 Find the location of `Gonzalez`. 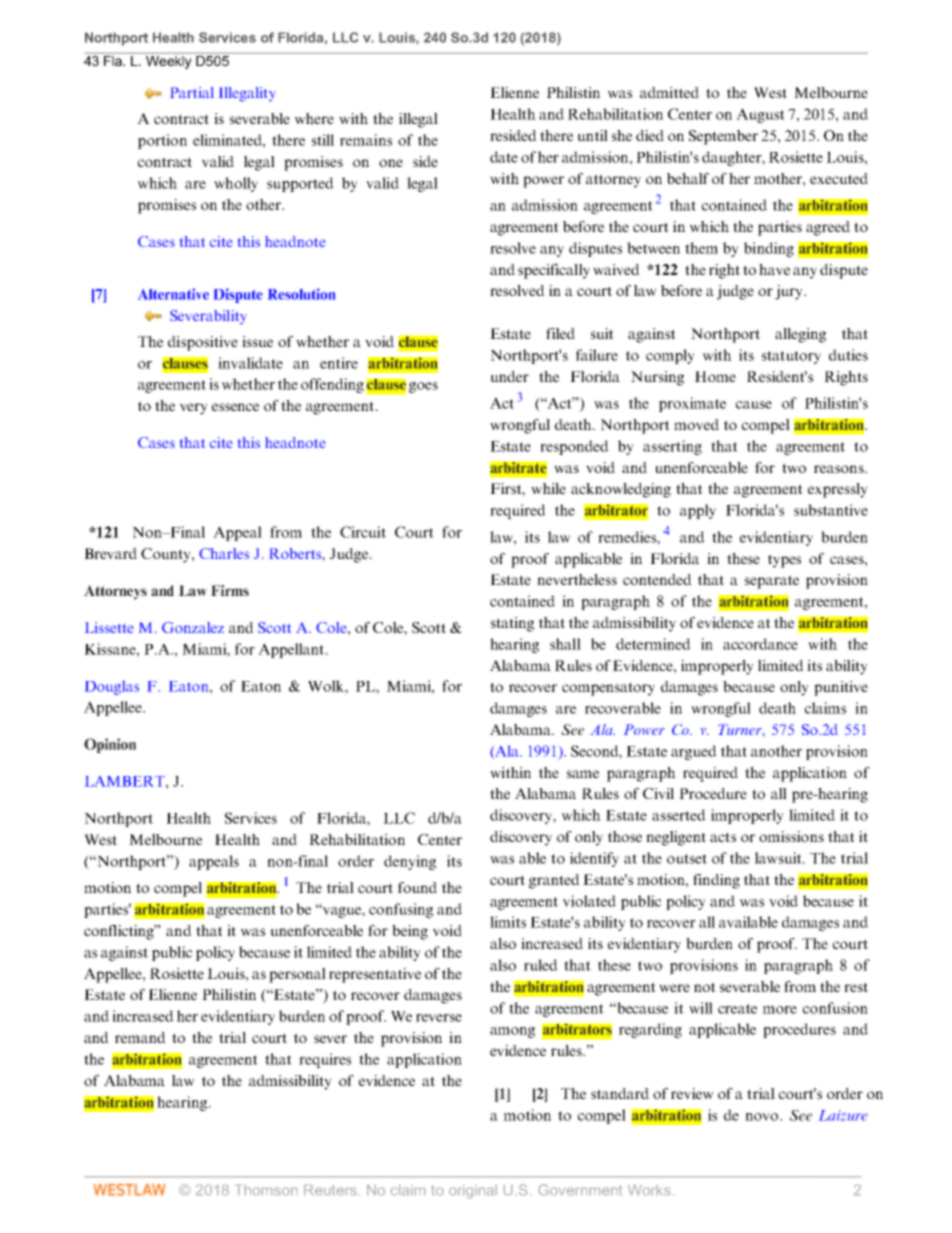

Gonzalez is located at coordinates (193, 627).
